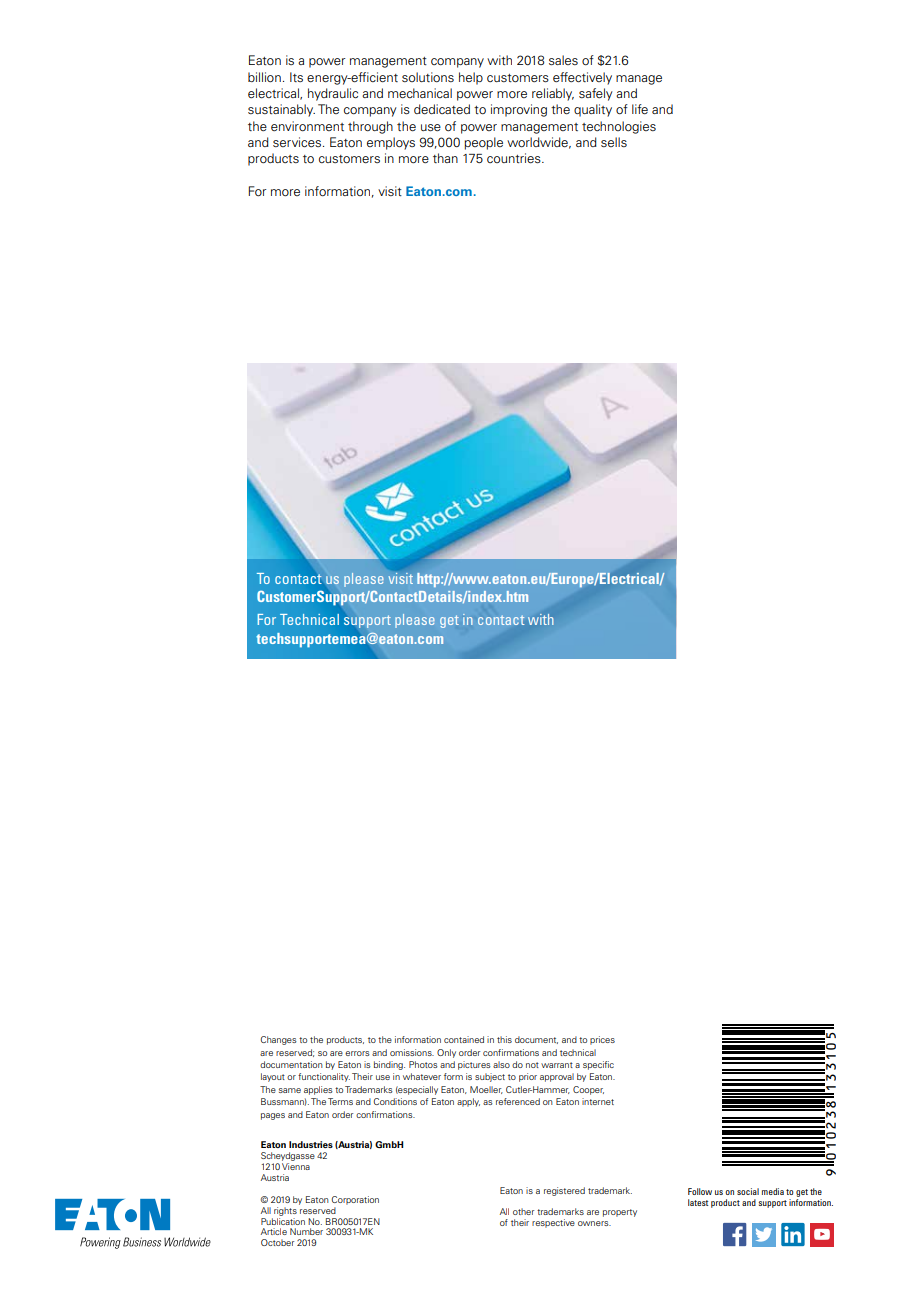 Image resolution: width=924 pixels, height=1308 pixels. Describe the element at coordinates (519, 110) in the screenshot. I see `improving` at that location.
